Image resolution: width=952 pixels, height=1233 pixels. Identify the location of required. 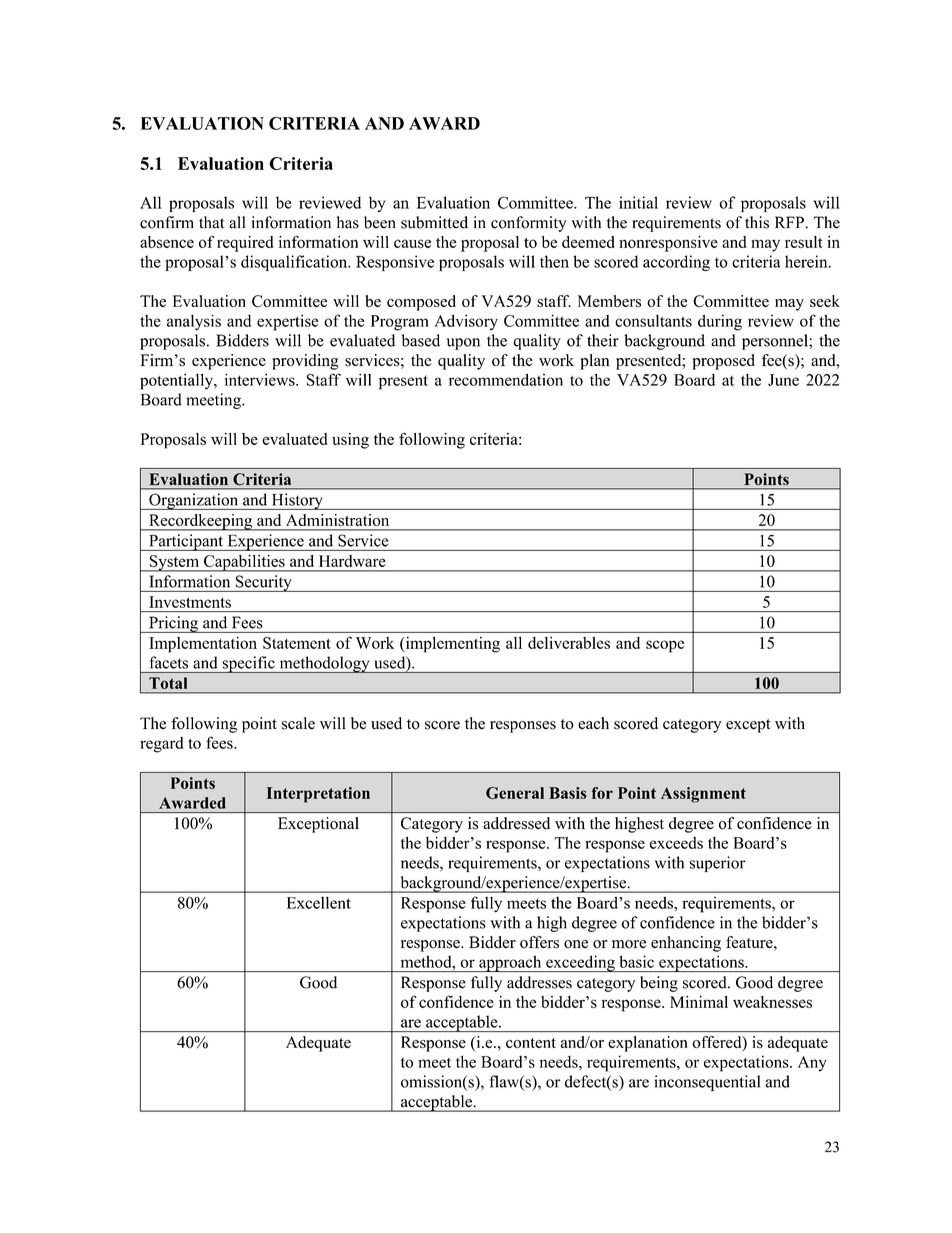
(245, 244).
